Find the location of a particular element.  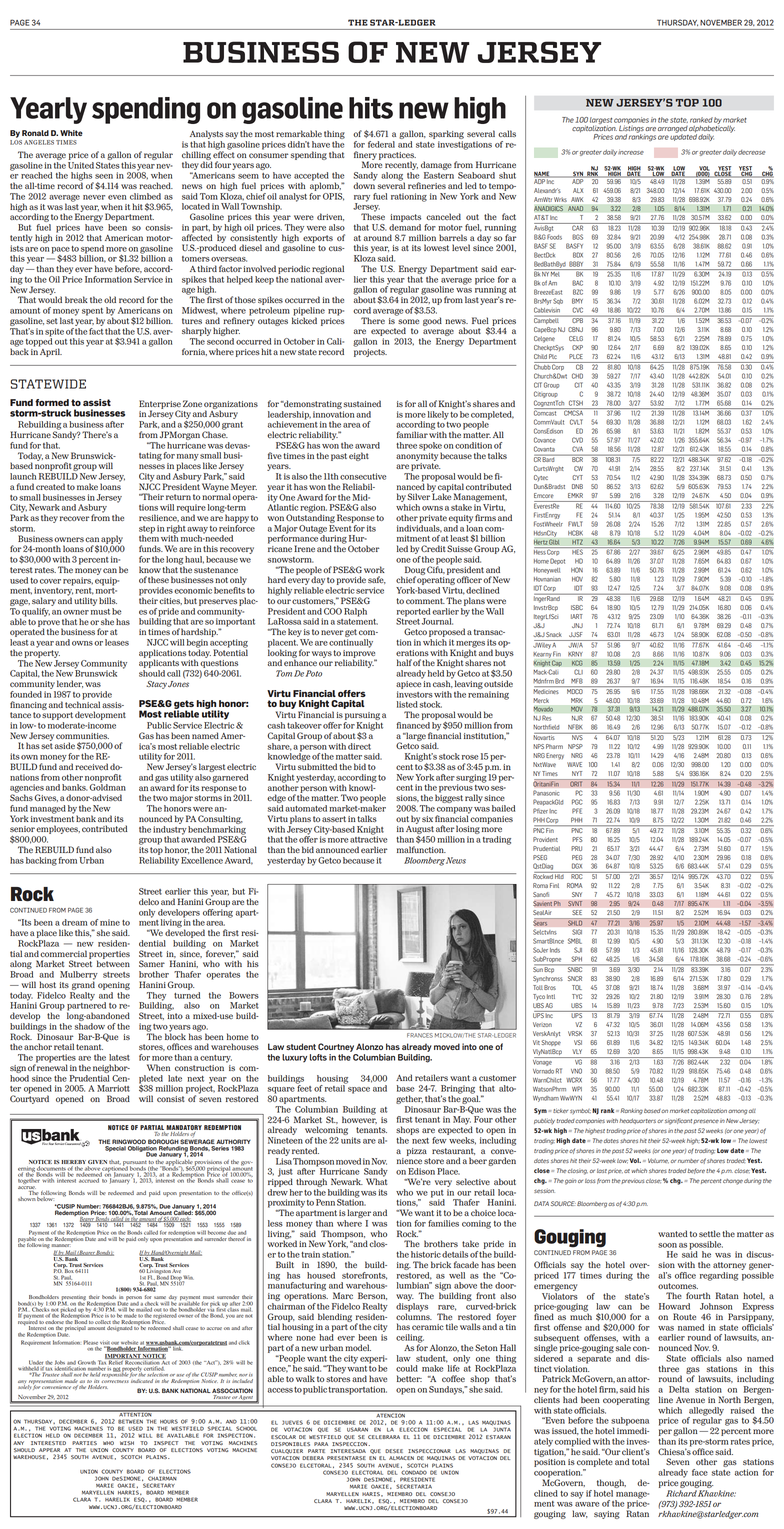

HARRIS is located at coordinates (129, 1493).
